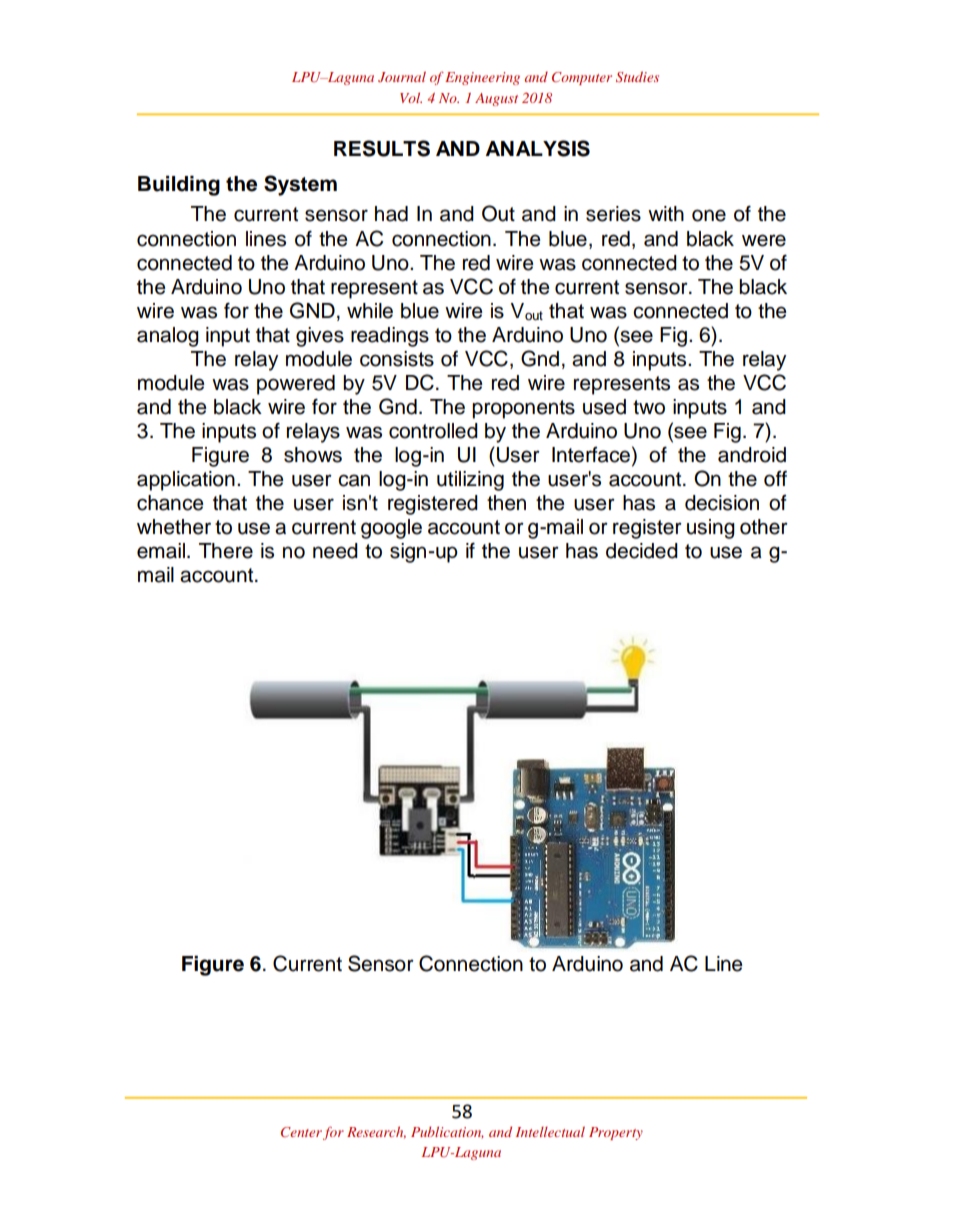 The height and width of the page is (1232, 958). What do you see at coordinates (226, 551) in the page?
I see `There` at bounding box center [226, 551].
